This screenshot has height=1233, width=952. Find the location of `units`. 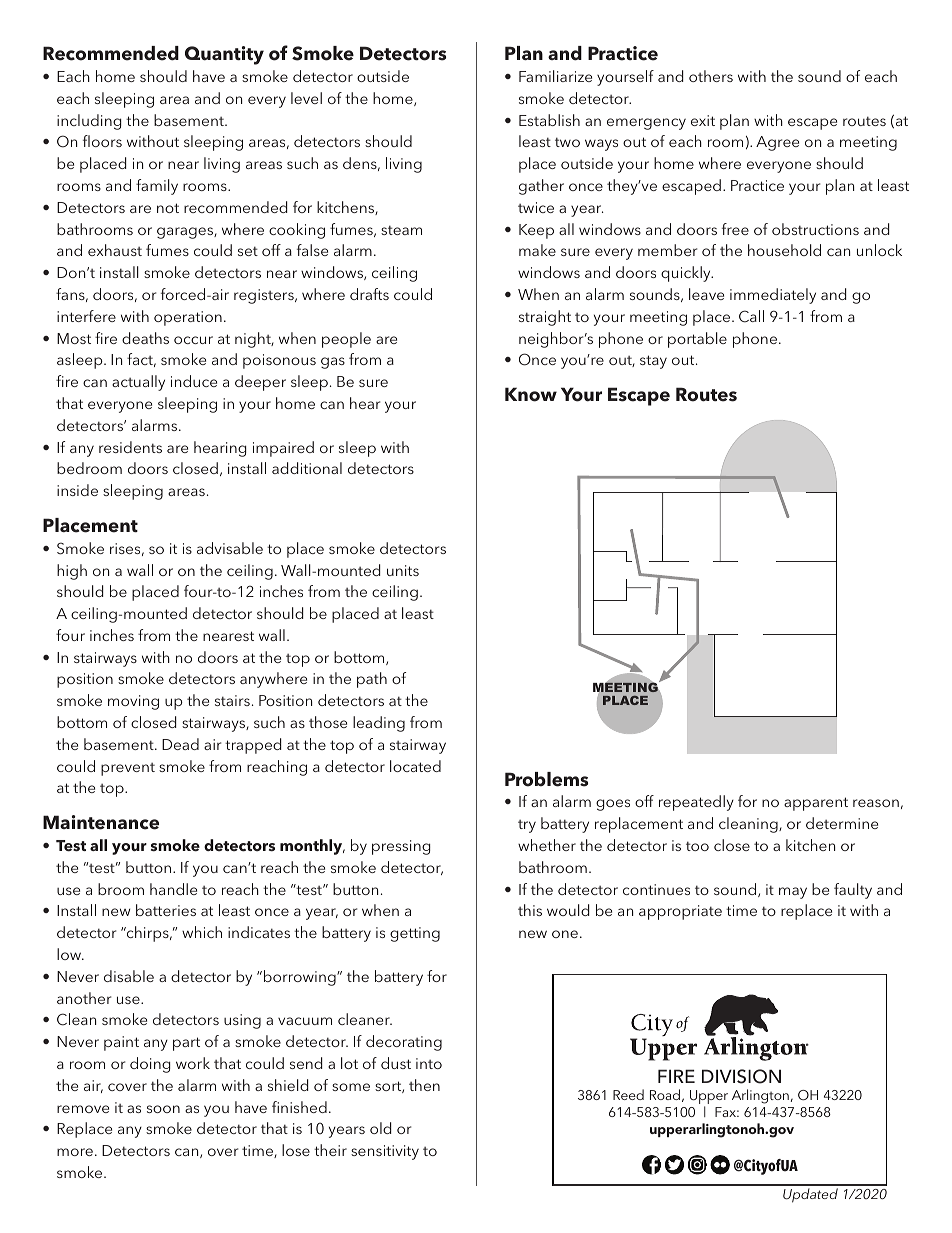

units is located at coordinates (403, 570).
